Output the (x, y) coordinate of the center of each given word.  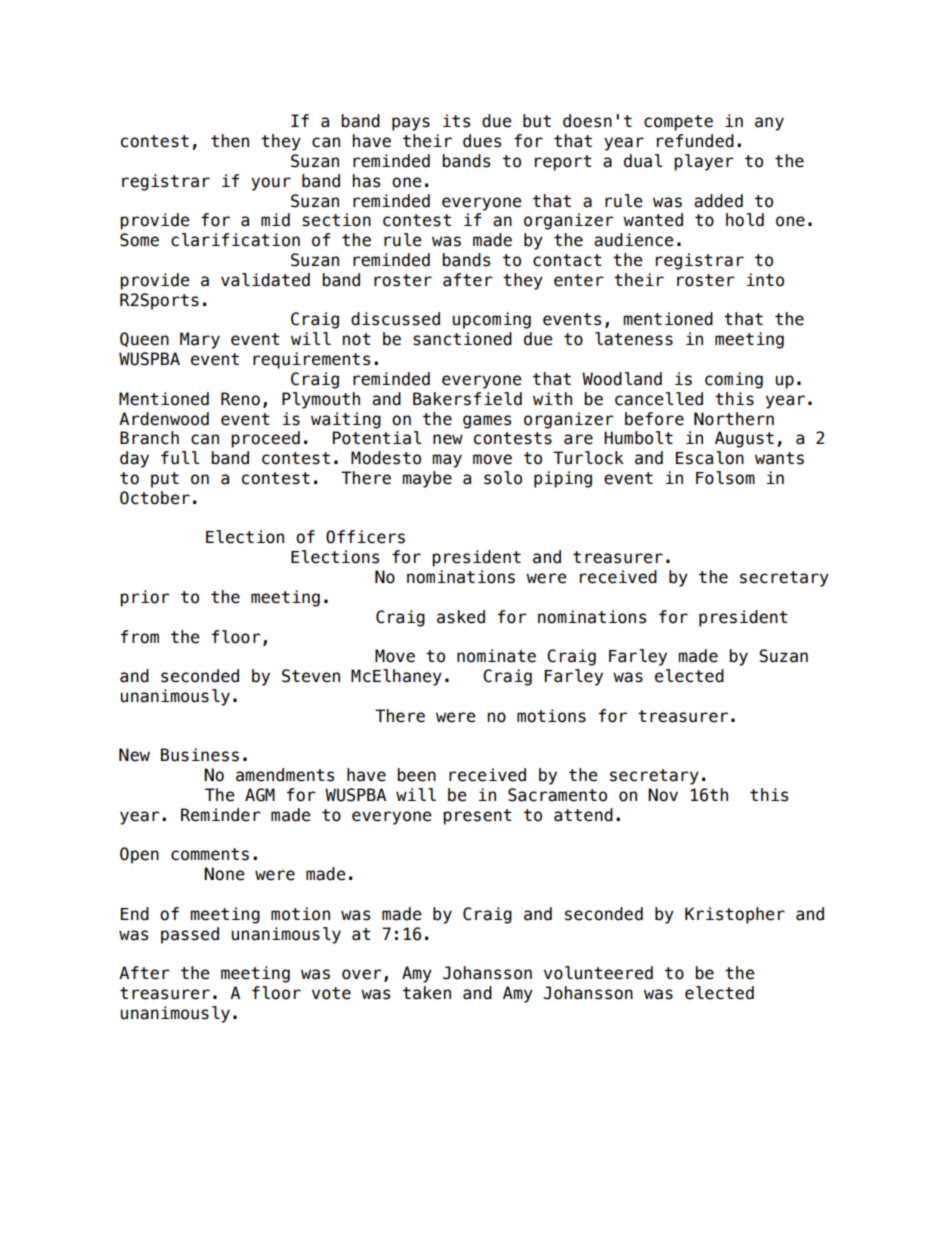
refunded (695, 141)
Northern (734, 419)
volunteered (598, 973)
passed (190, 935)
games (487, 422)
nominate (496, 656)
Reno (240, 399)
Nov (663, 795)
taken (427, 993)
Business (200, 755)
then (230, 141)
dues (482, 141)
